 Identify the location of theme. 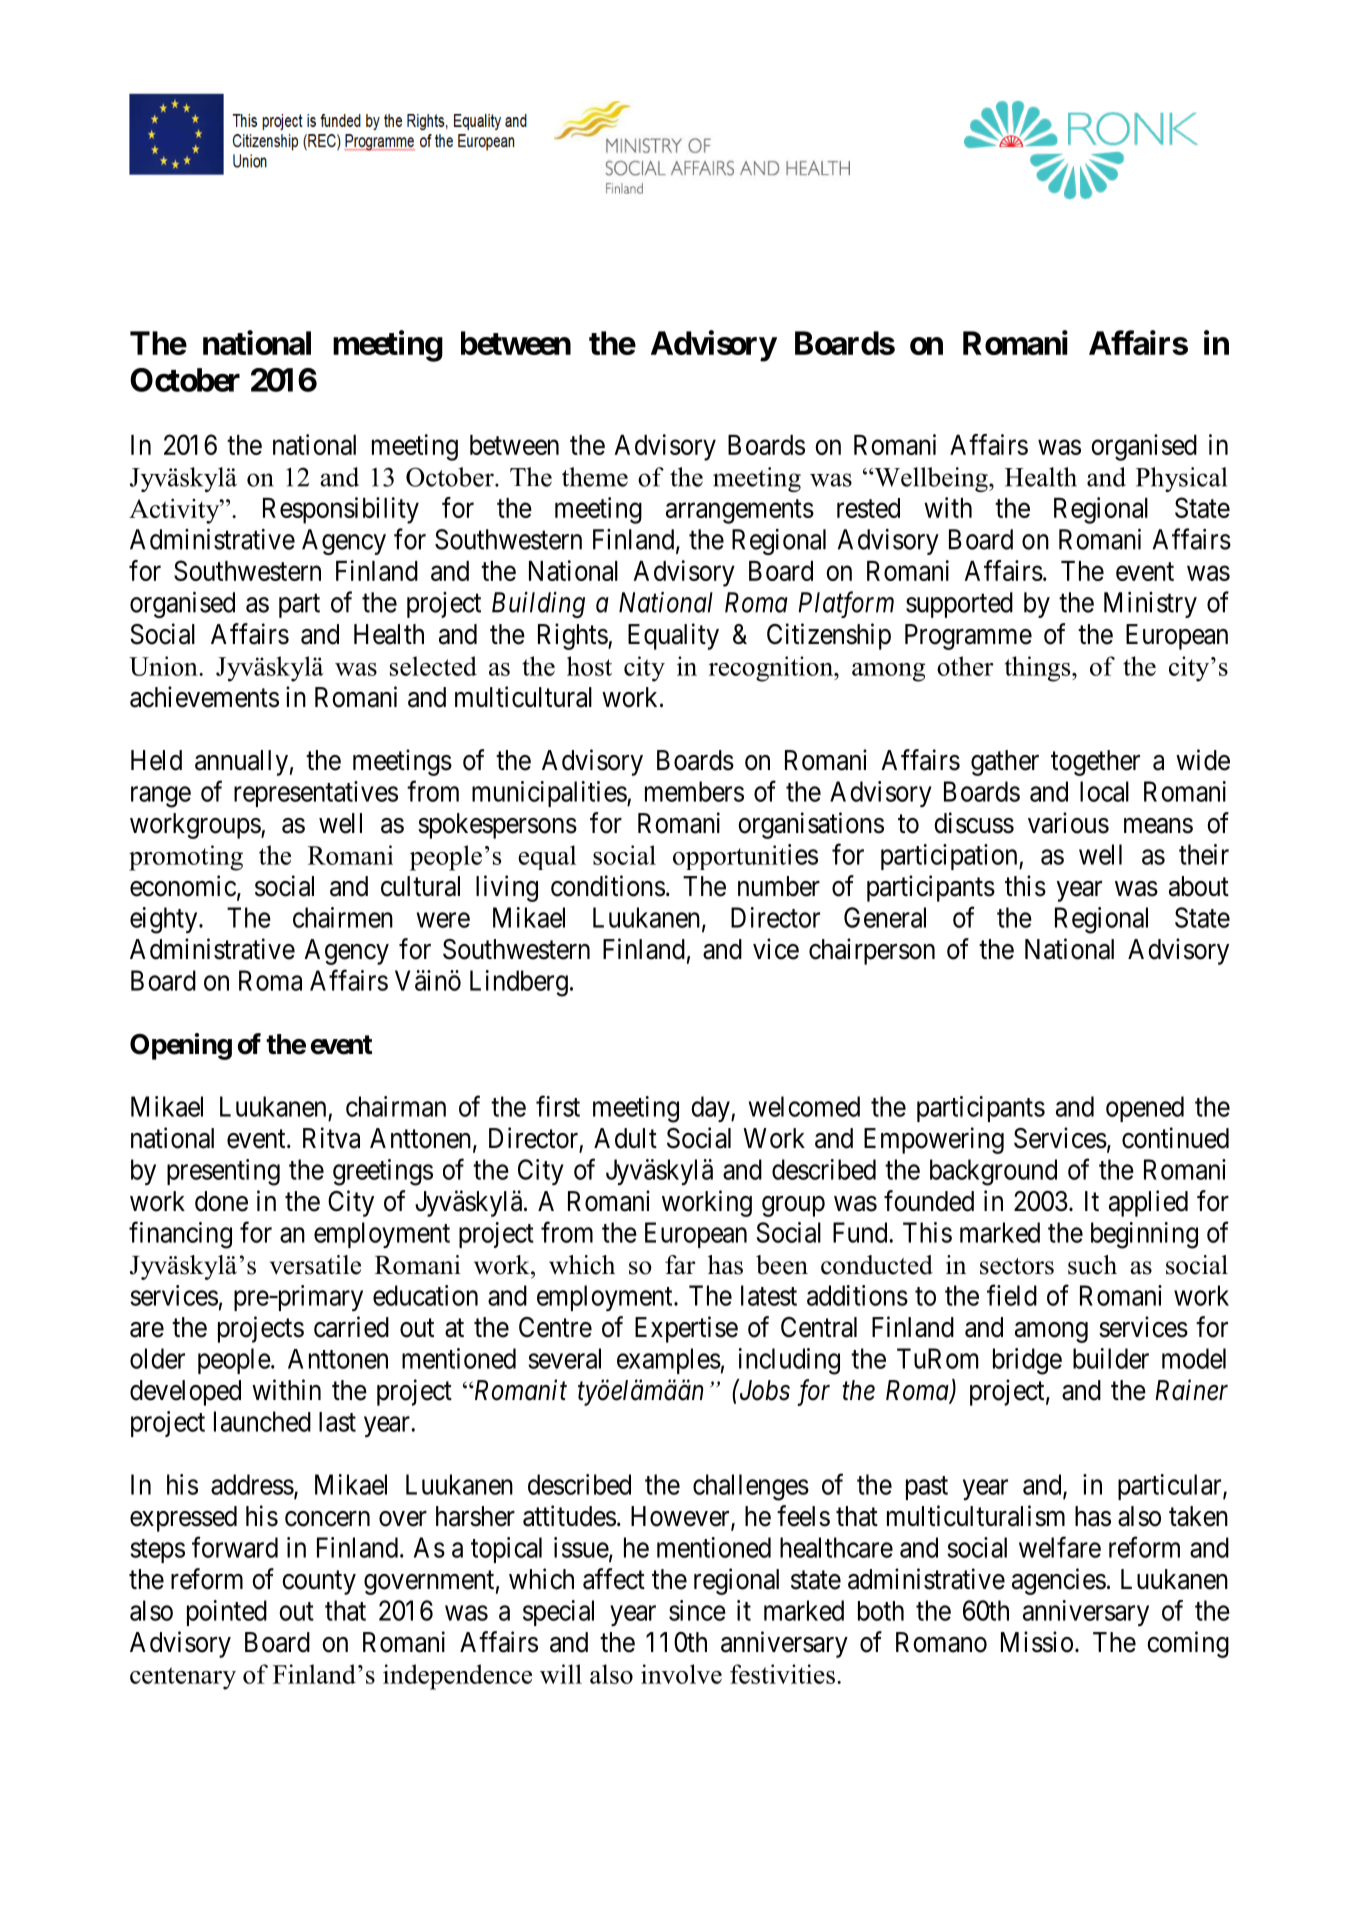
(595, 477).
